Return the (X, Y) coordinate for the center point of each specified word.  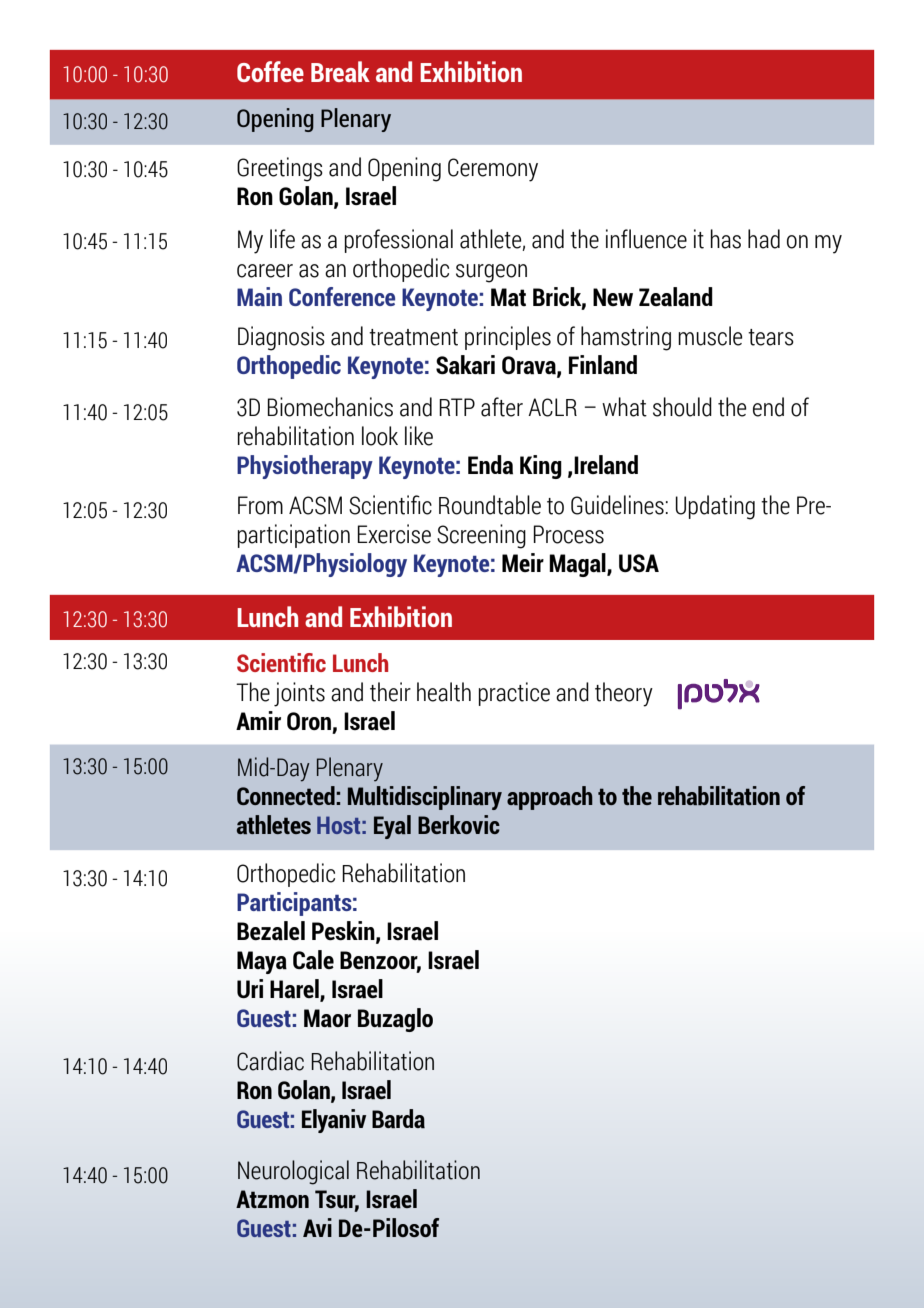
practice (514, 694)
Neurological (293, 1172)
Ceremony (493, 170)
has (726, 239)
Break (340, 71)
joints (299, 694)
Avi (317, 1227)
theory (624, 694)
